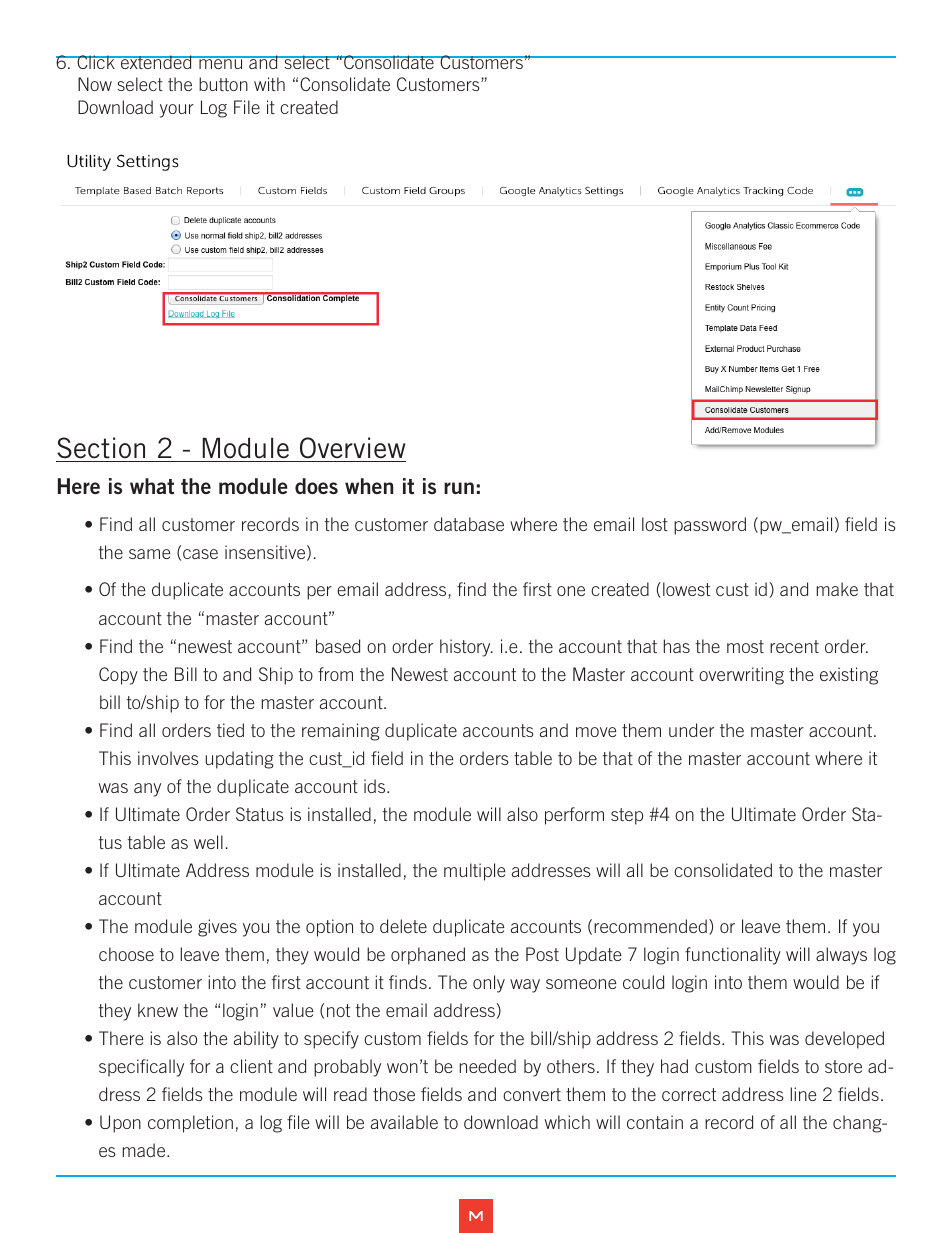 This screenshot has width=952, height=1233. What do you see at coordinates (466, 648) in the screenshot?
I see `history` at bounding box center [466, 648].
